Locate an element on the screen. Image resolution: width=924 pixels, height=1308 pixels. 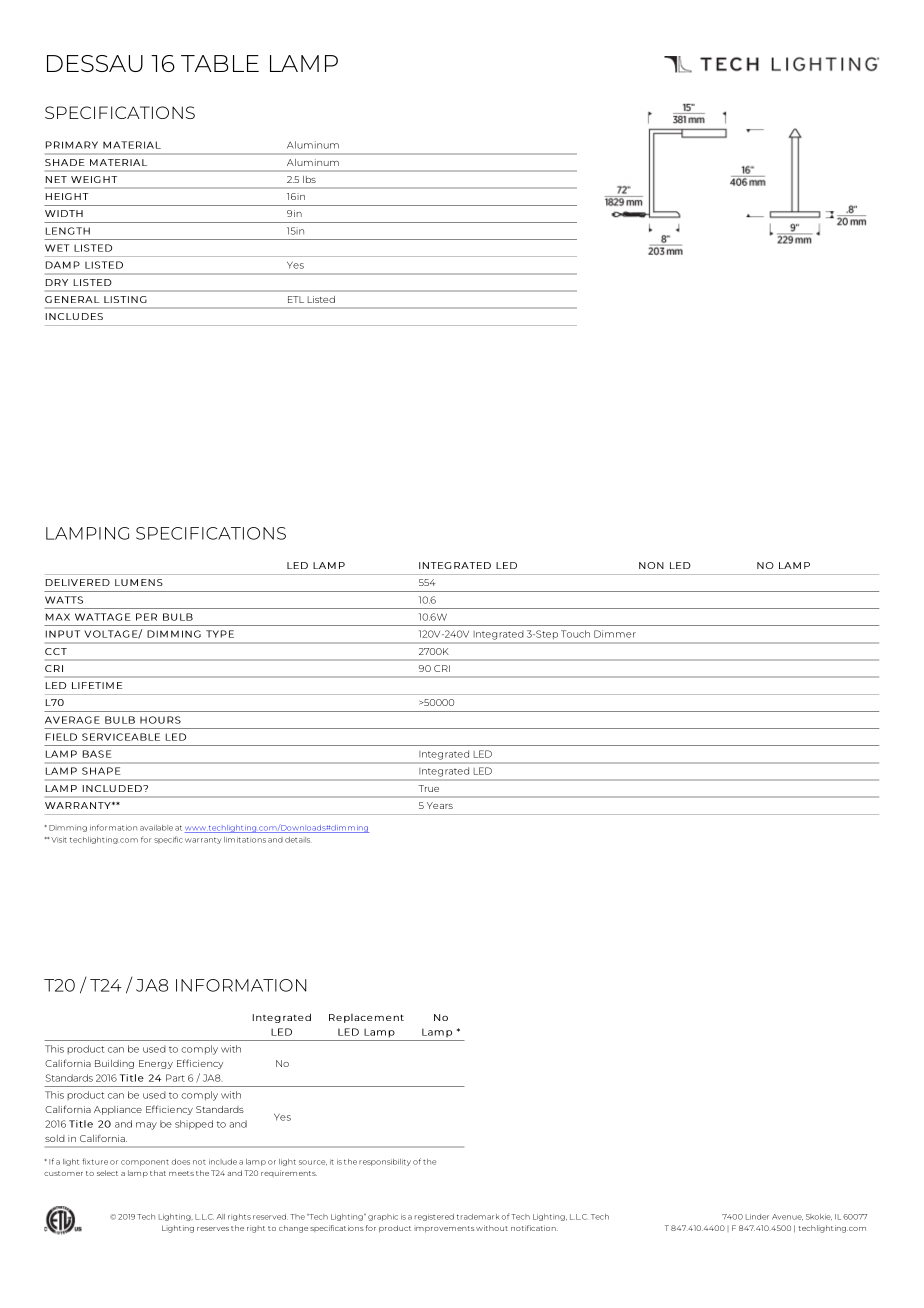
TABLE is located at coordinates (220, 63).
